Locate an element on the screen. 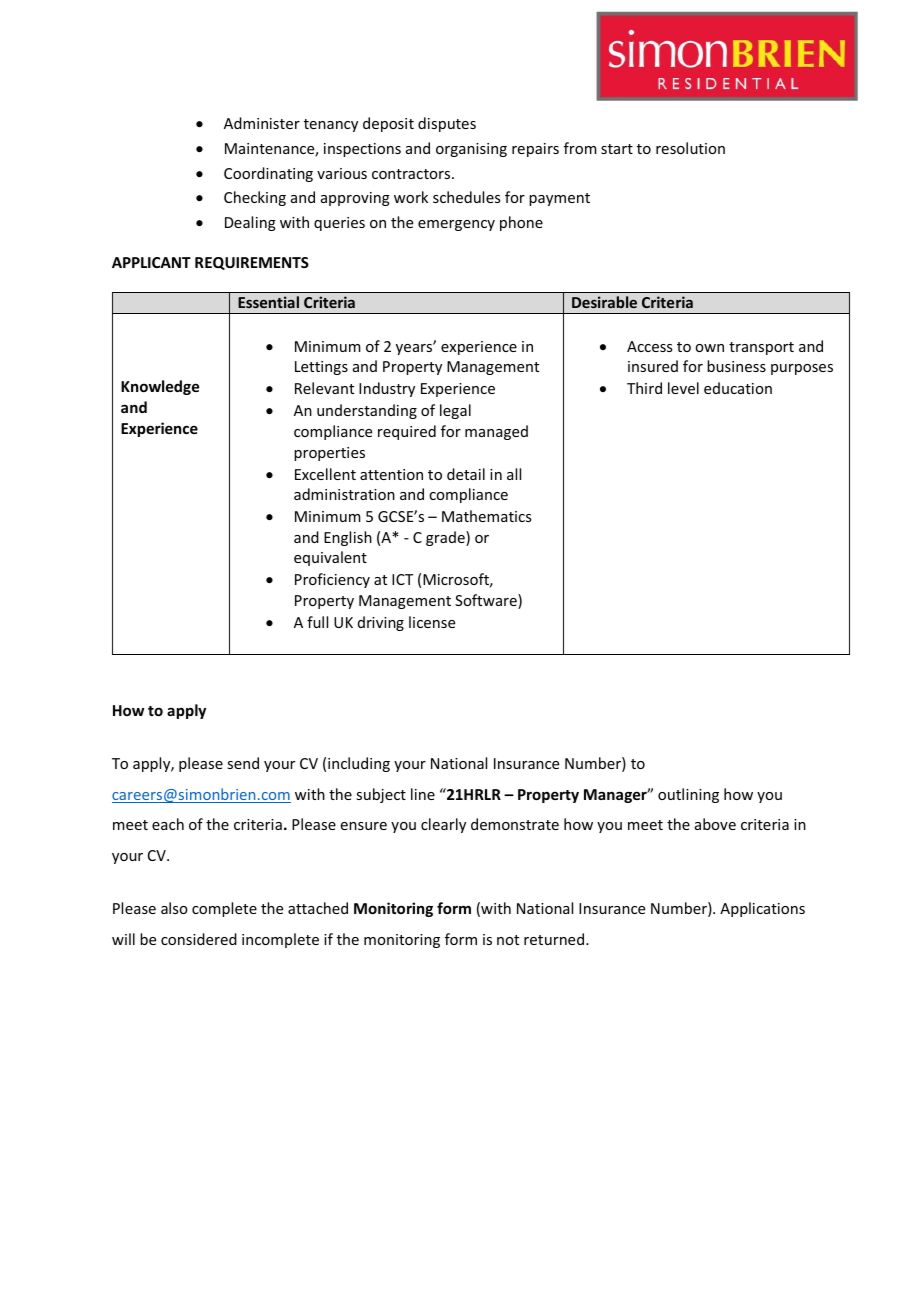 The width and height of the screenshot is (924, 1308). education is located at coordinates (738, 388).
